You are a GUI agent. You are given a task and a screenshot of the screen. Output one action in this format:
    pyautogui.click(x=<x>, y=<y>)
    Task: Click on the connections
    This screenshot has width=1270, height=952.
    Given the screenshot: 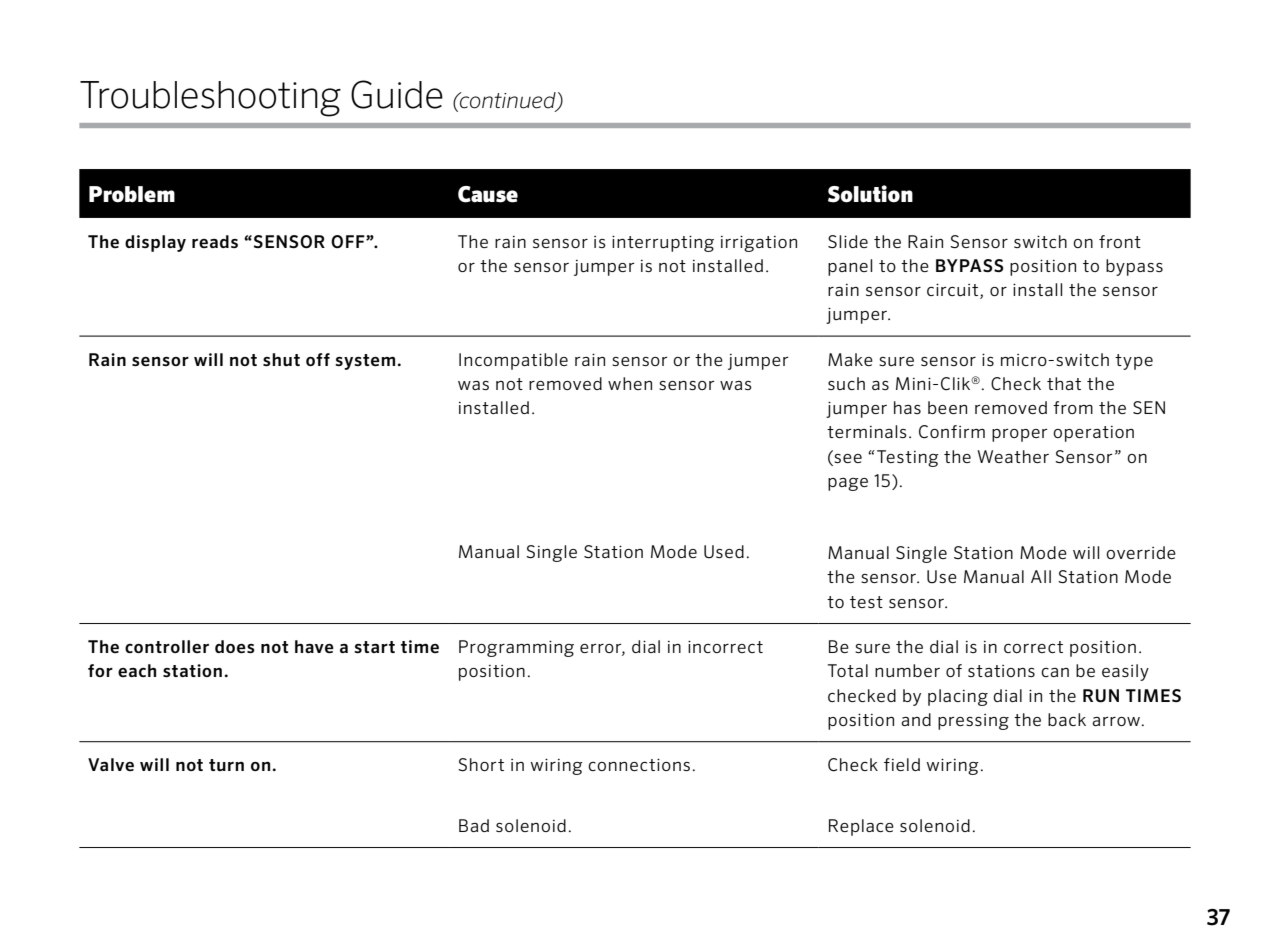 What is the action you would take?
    pyautogui.click(x=639, y=764)
